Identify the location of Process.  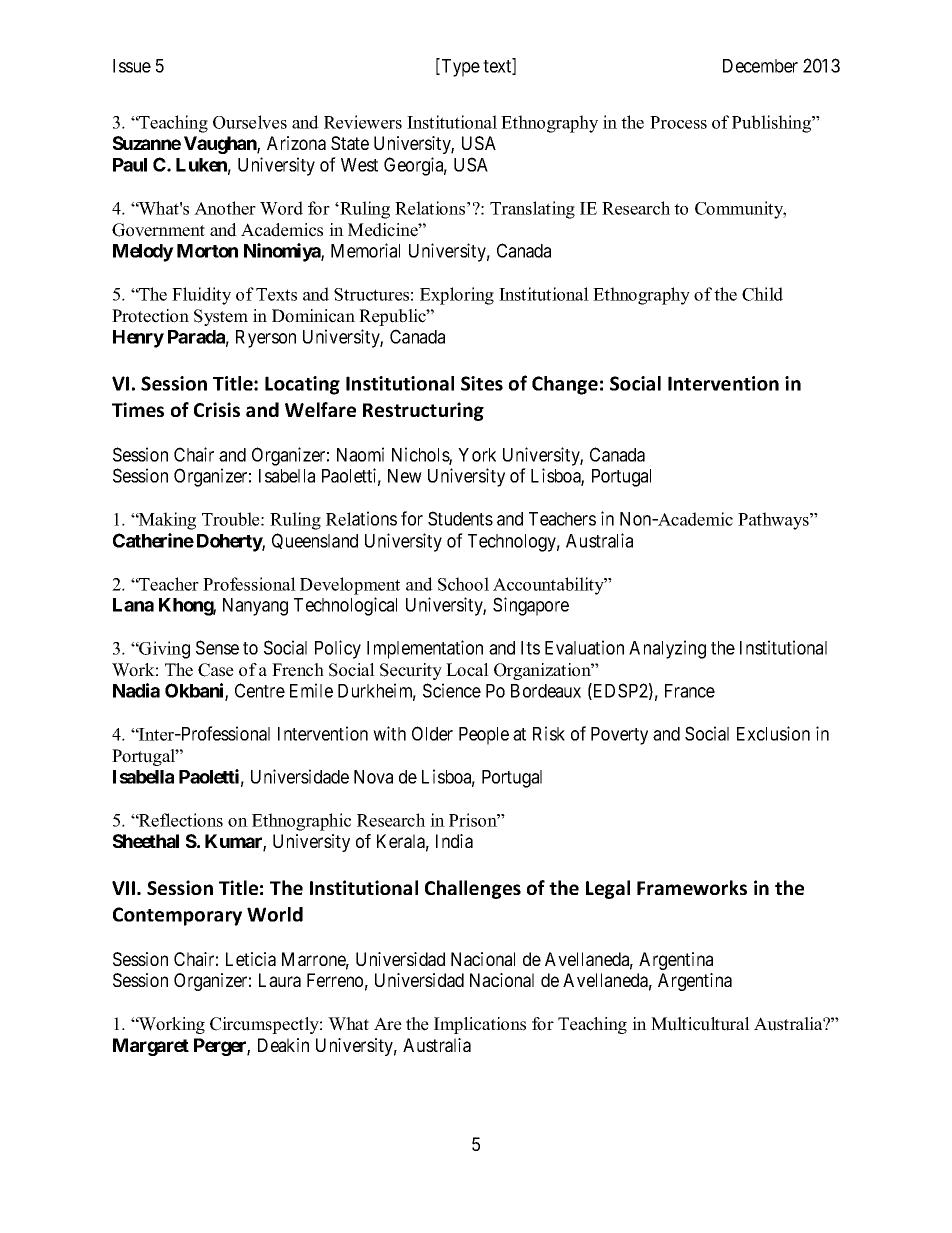
(678, 122).
